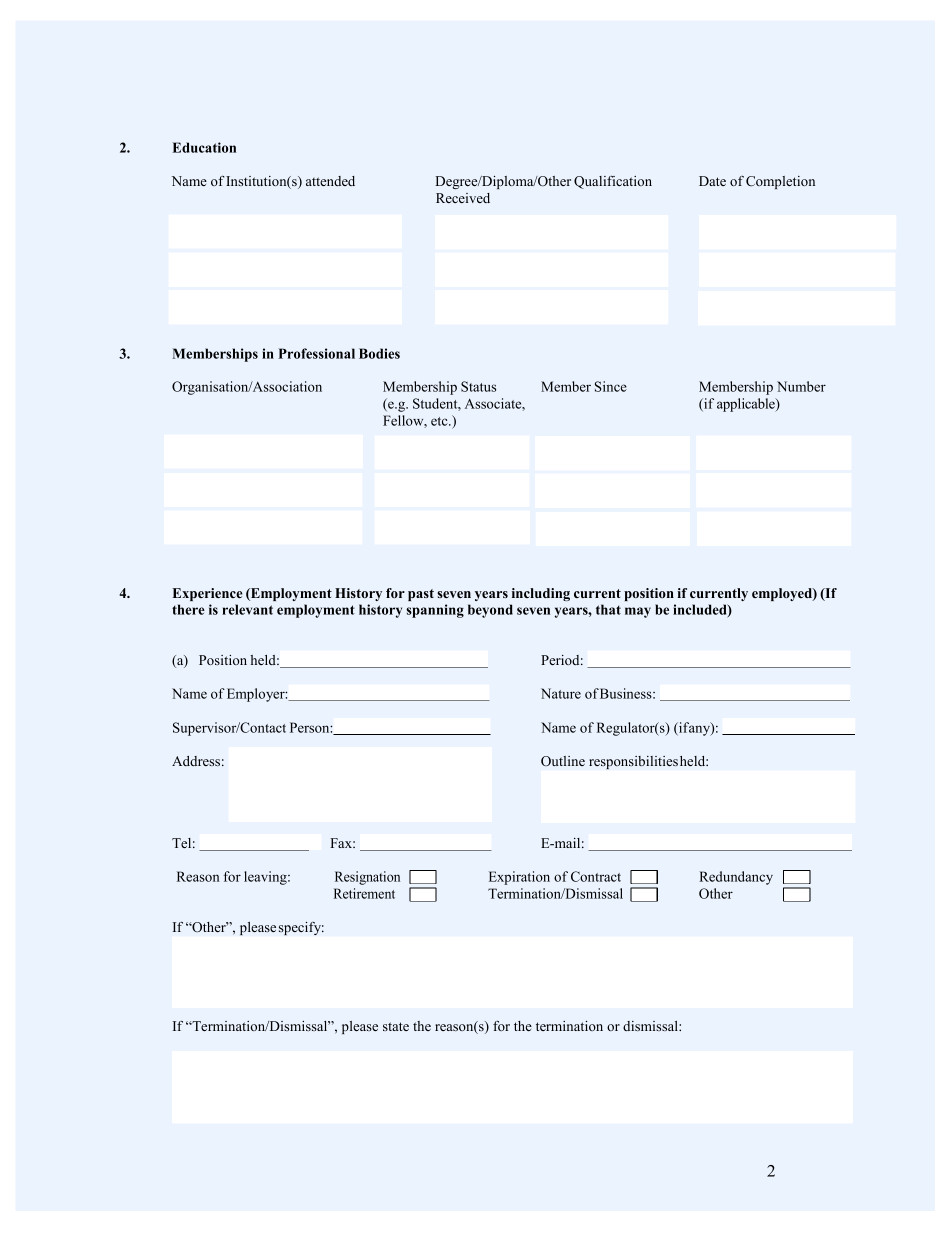  Describe the element at coordinates (478, 386) in the page. I see `Status` at that location.
